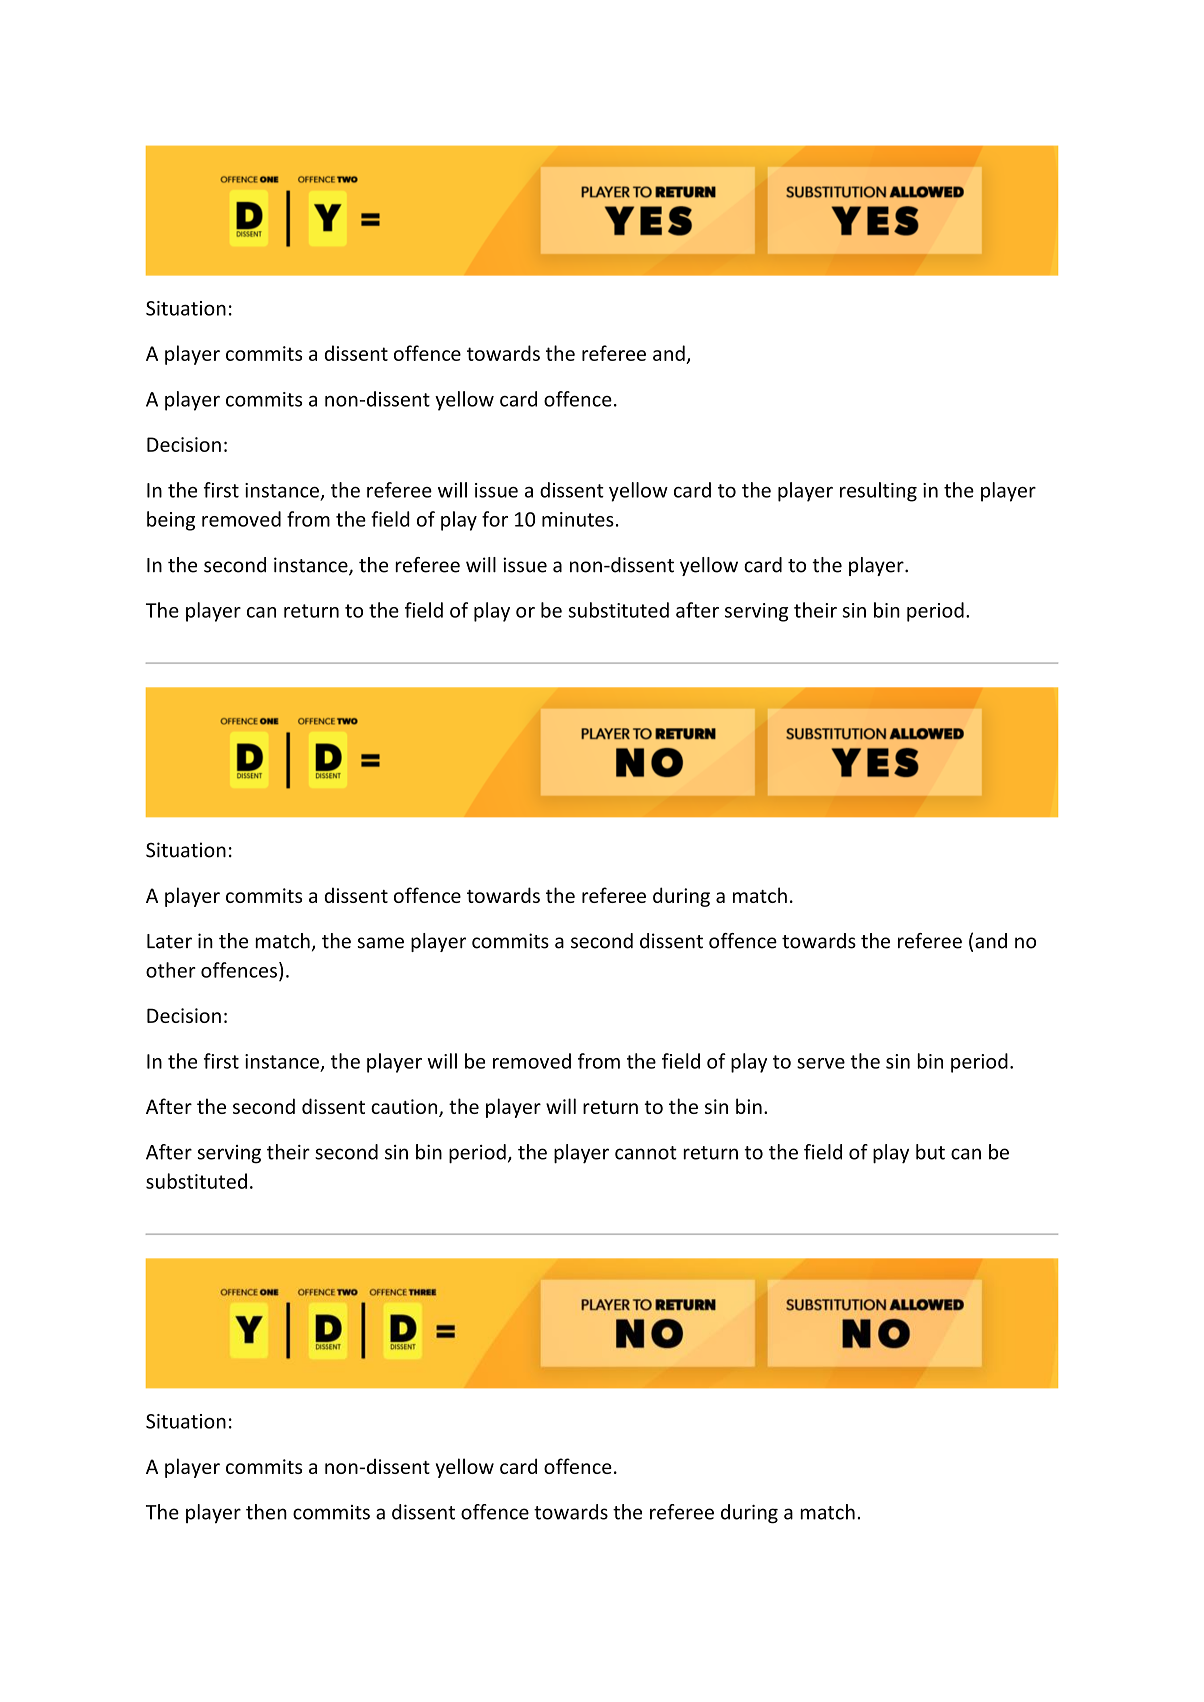  I want to click on but, so click(930, 1152).
